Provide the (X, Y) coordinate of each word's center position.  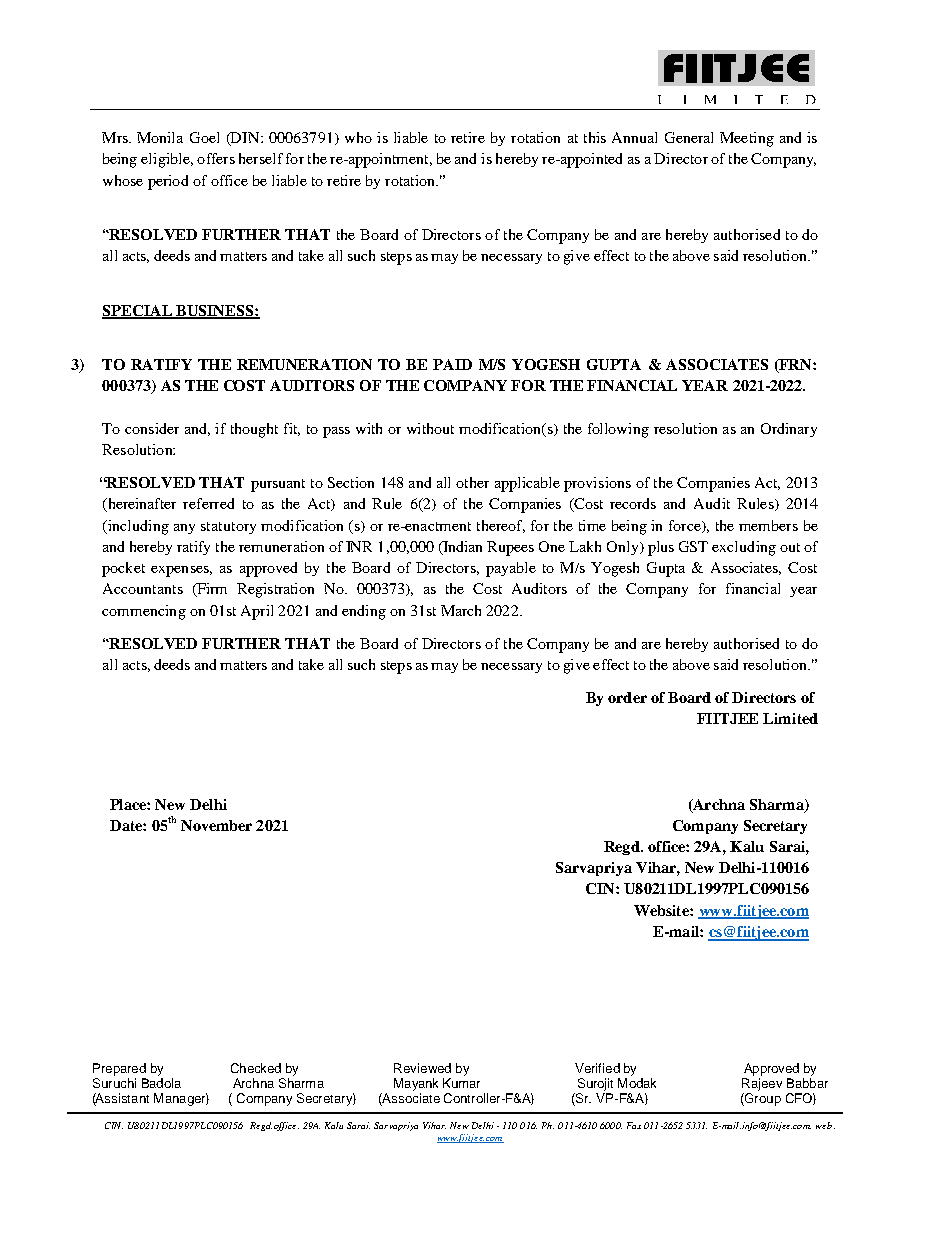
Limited (790, 718)
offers (216, 158)
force (686, 526)
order (627, 697)
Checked (256, 1068)
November (216, 825)
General (689, 137)
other (472, 482)
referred (208, 503)
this (595, 137)
